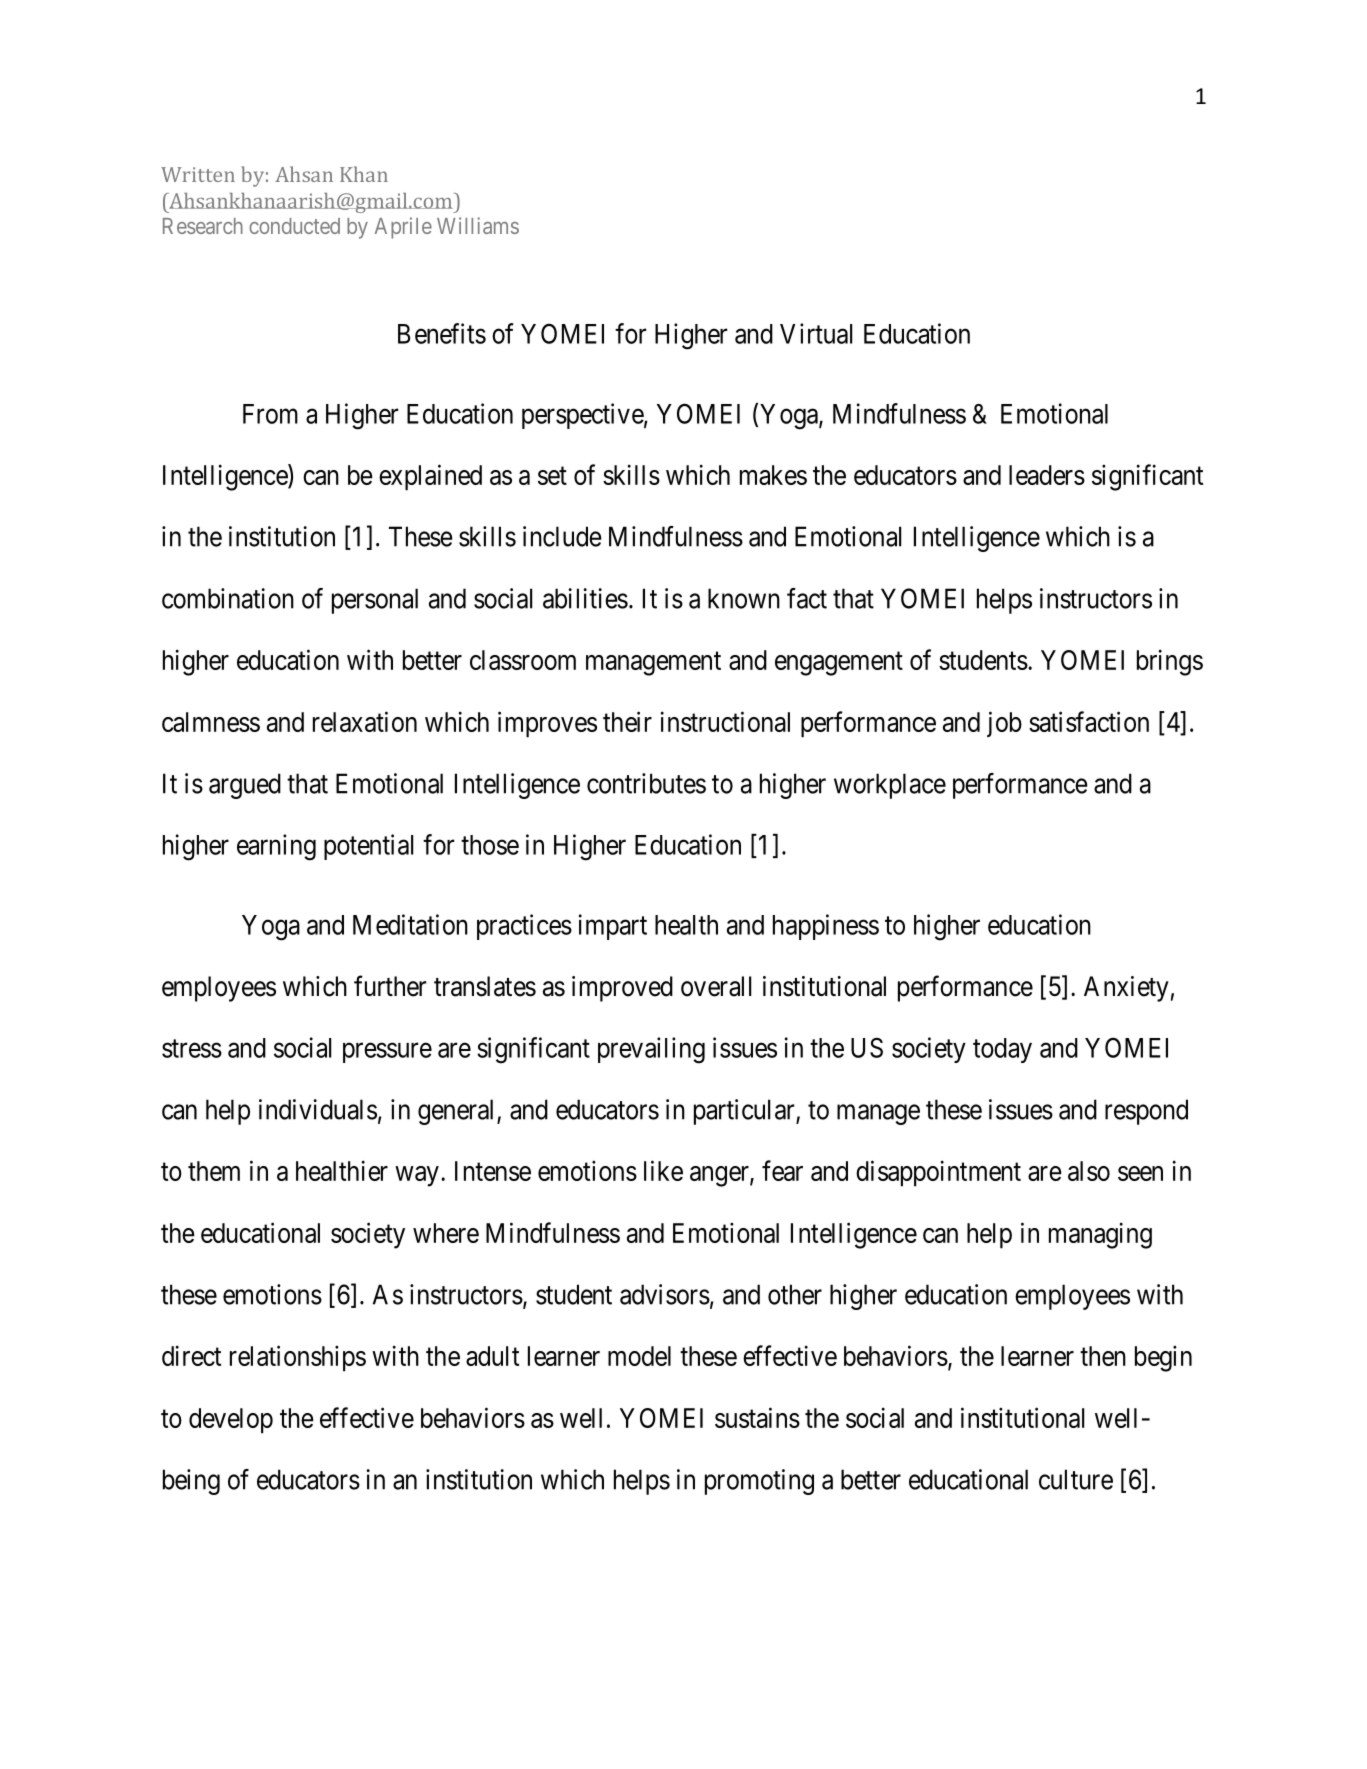 This screenshot has width=1367, height=1769. I want to click on job, so click(1004, 724).
